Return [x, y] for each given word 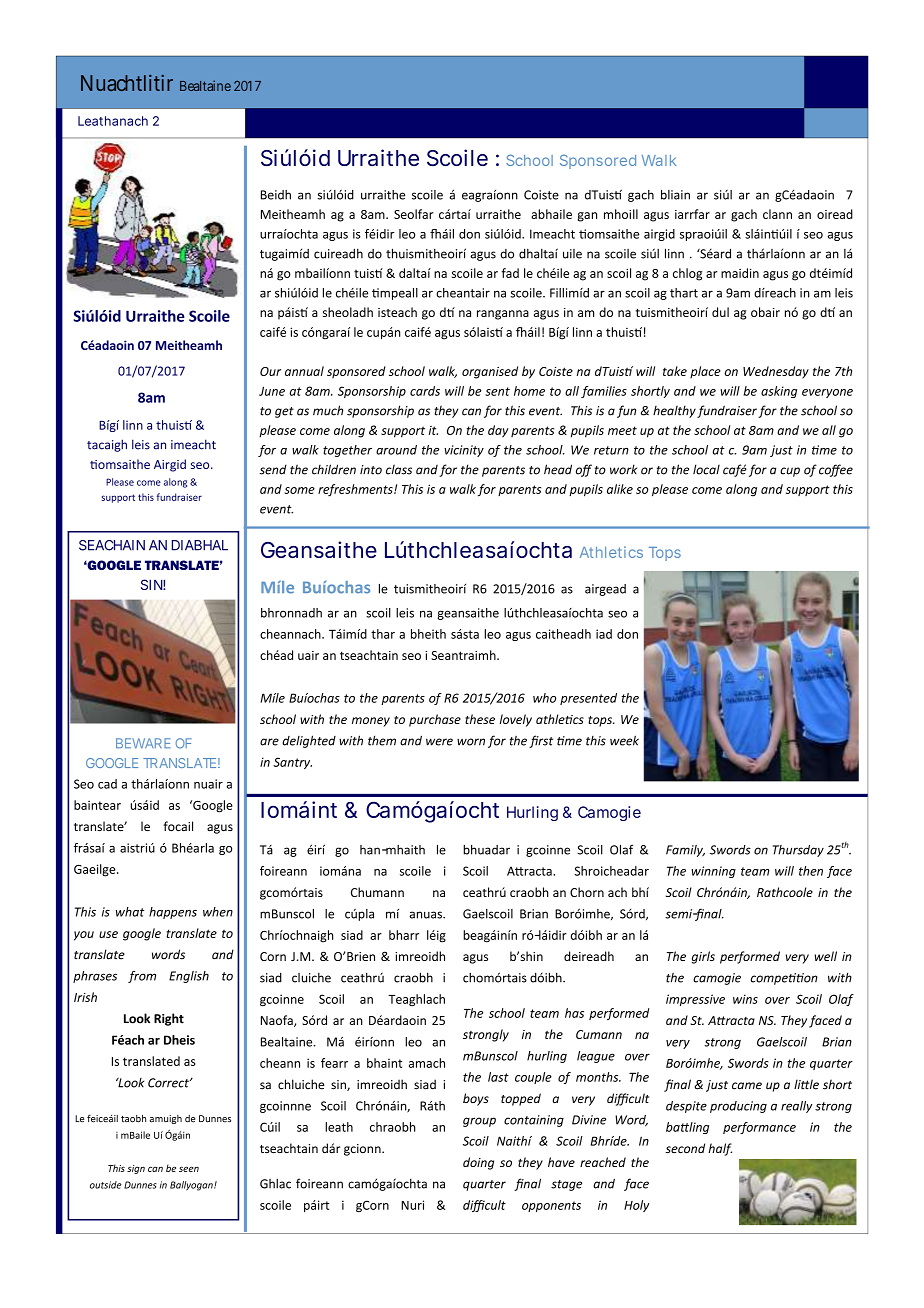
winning [713, 872]
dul [720, 312]
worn [471, 742]
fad [510, 273]
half [720, 1149]
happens [173, 913]
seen [189, 1169]
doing [478, 1163]
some [300, 490]
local [706, 469]
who [544, 698]
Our [270, 371]
